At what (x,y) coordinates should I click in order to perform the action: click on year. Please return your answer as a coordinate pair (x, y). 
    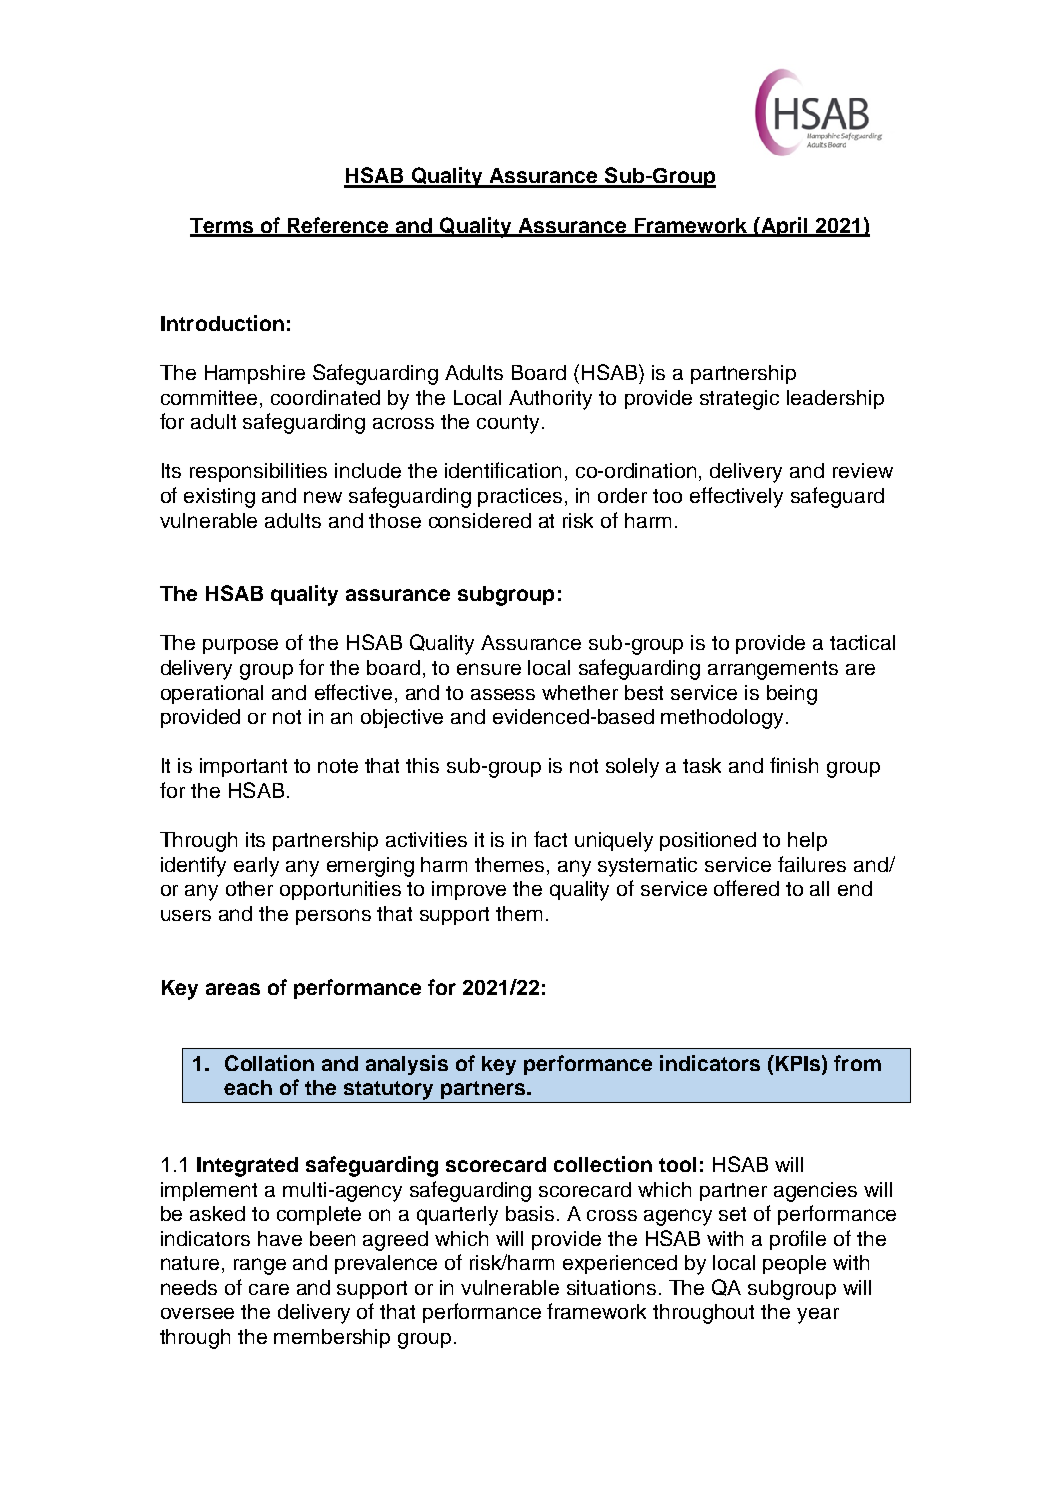
    Looking at the image, I should click on (818, 1316).
